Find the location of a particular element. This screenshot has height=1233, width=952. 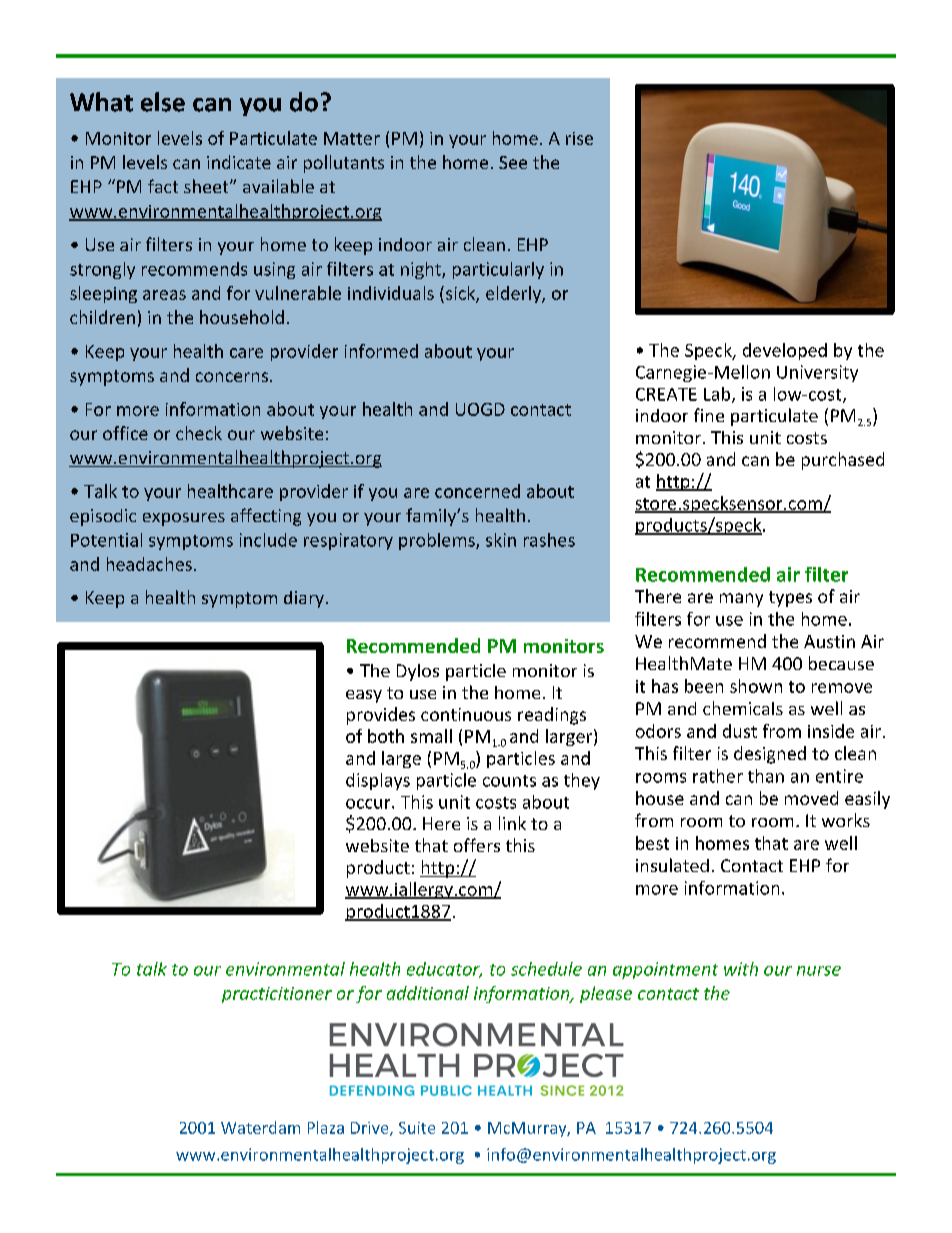

skin is located at coordinates (501, 540).
